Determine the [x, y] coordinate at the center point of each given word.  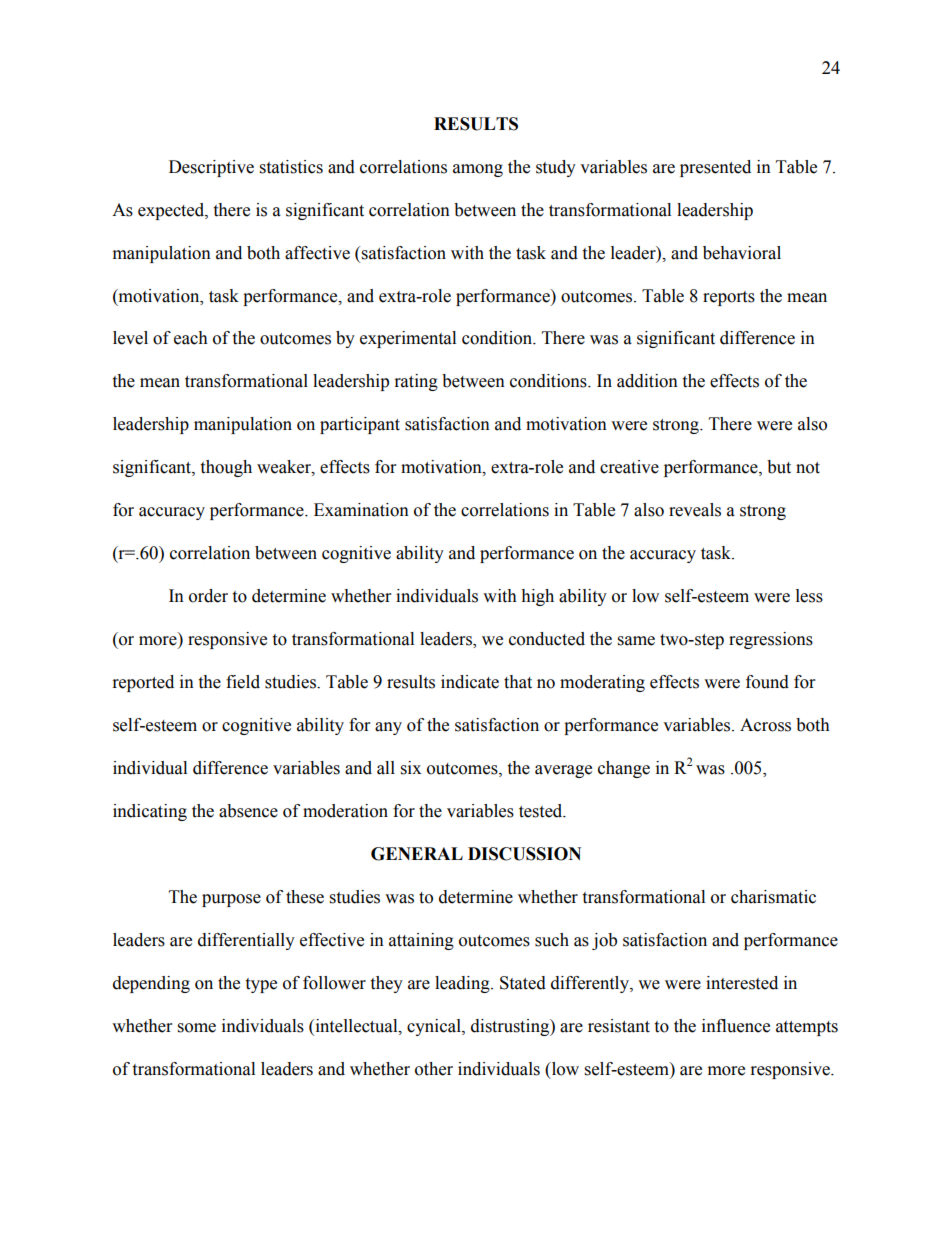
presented [715, 168]
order [208, 596]
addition [647, 381]
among [478, 170]
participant [360, 425]
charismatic [773, 897]
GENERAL [417, 854]
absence [248, 811]
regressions [771, 640]
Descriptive [211, 168]
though [226, 468]
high [537, 597]
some [197, 1028]
